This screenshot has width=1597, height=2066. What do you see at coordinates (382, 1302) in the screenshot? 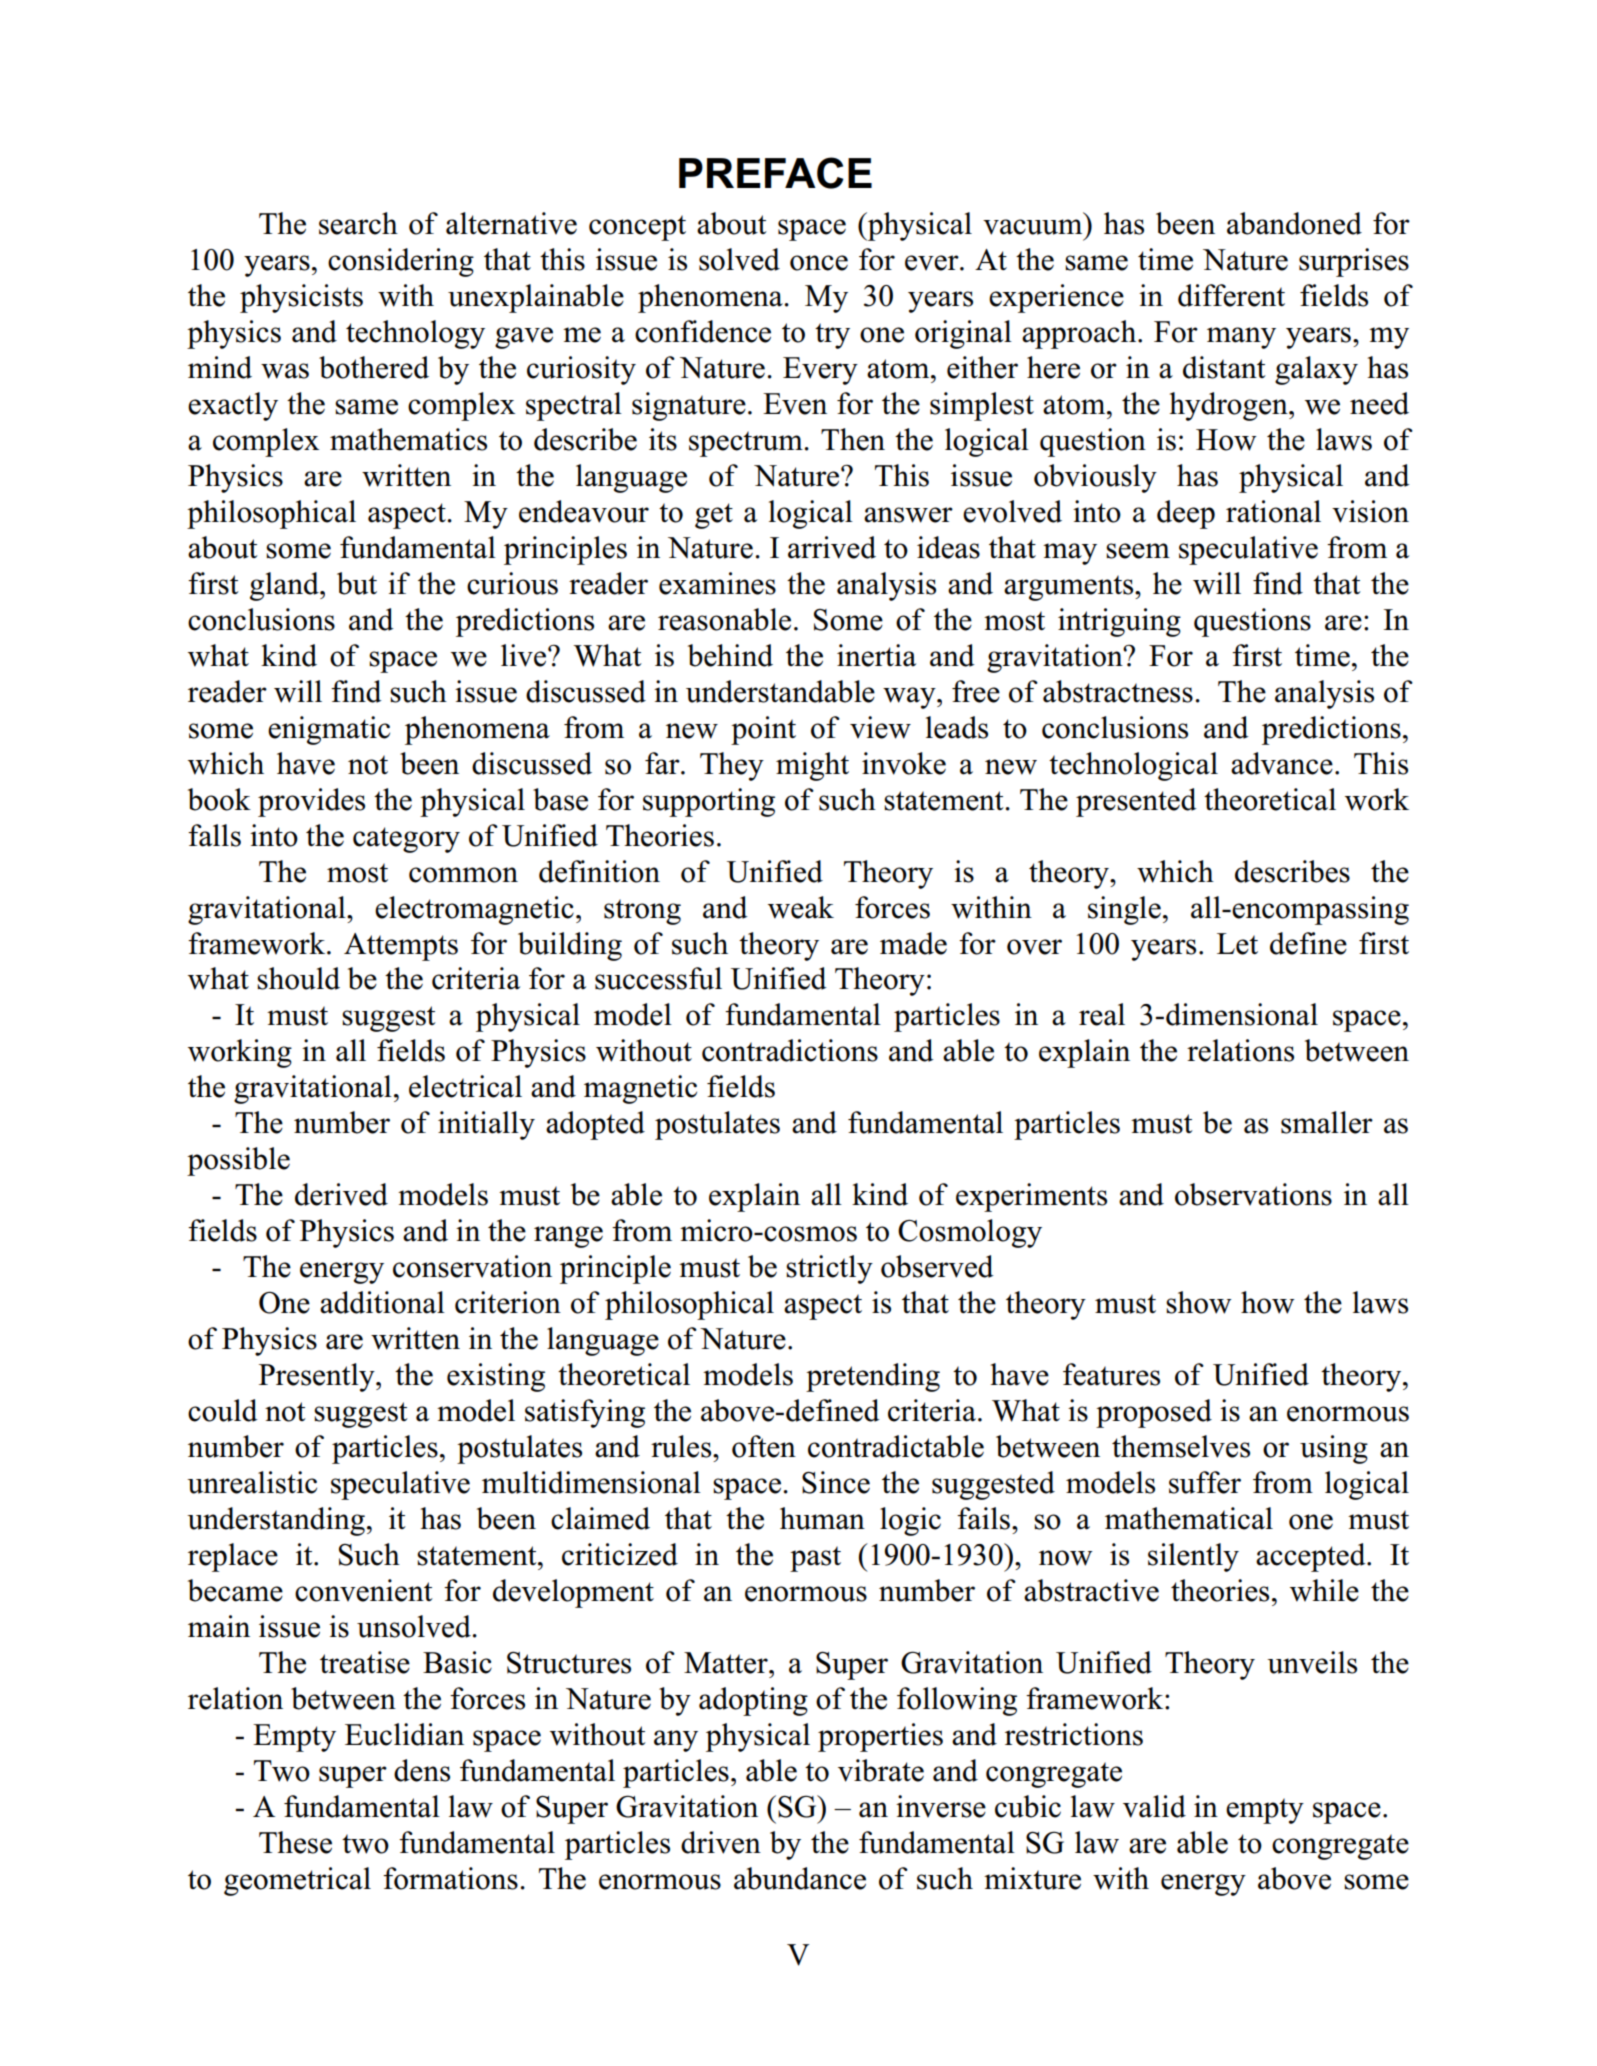
I see `additional` at bounding box center [382, 1302].
